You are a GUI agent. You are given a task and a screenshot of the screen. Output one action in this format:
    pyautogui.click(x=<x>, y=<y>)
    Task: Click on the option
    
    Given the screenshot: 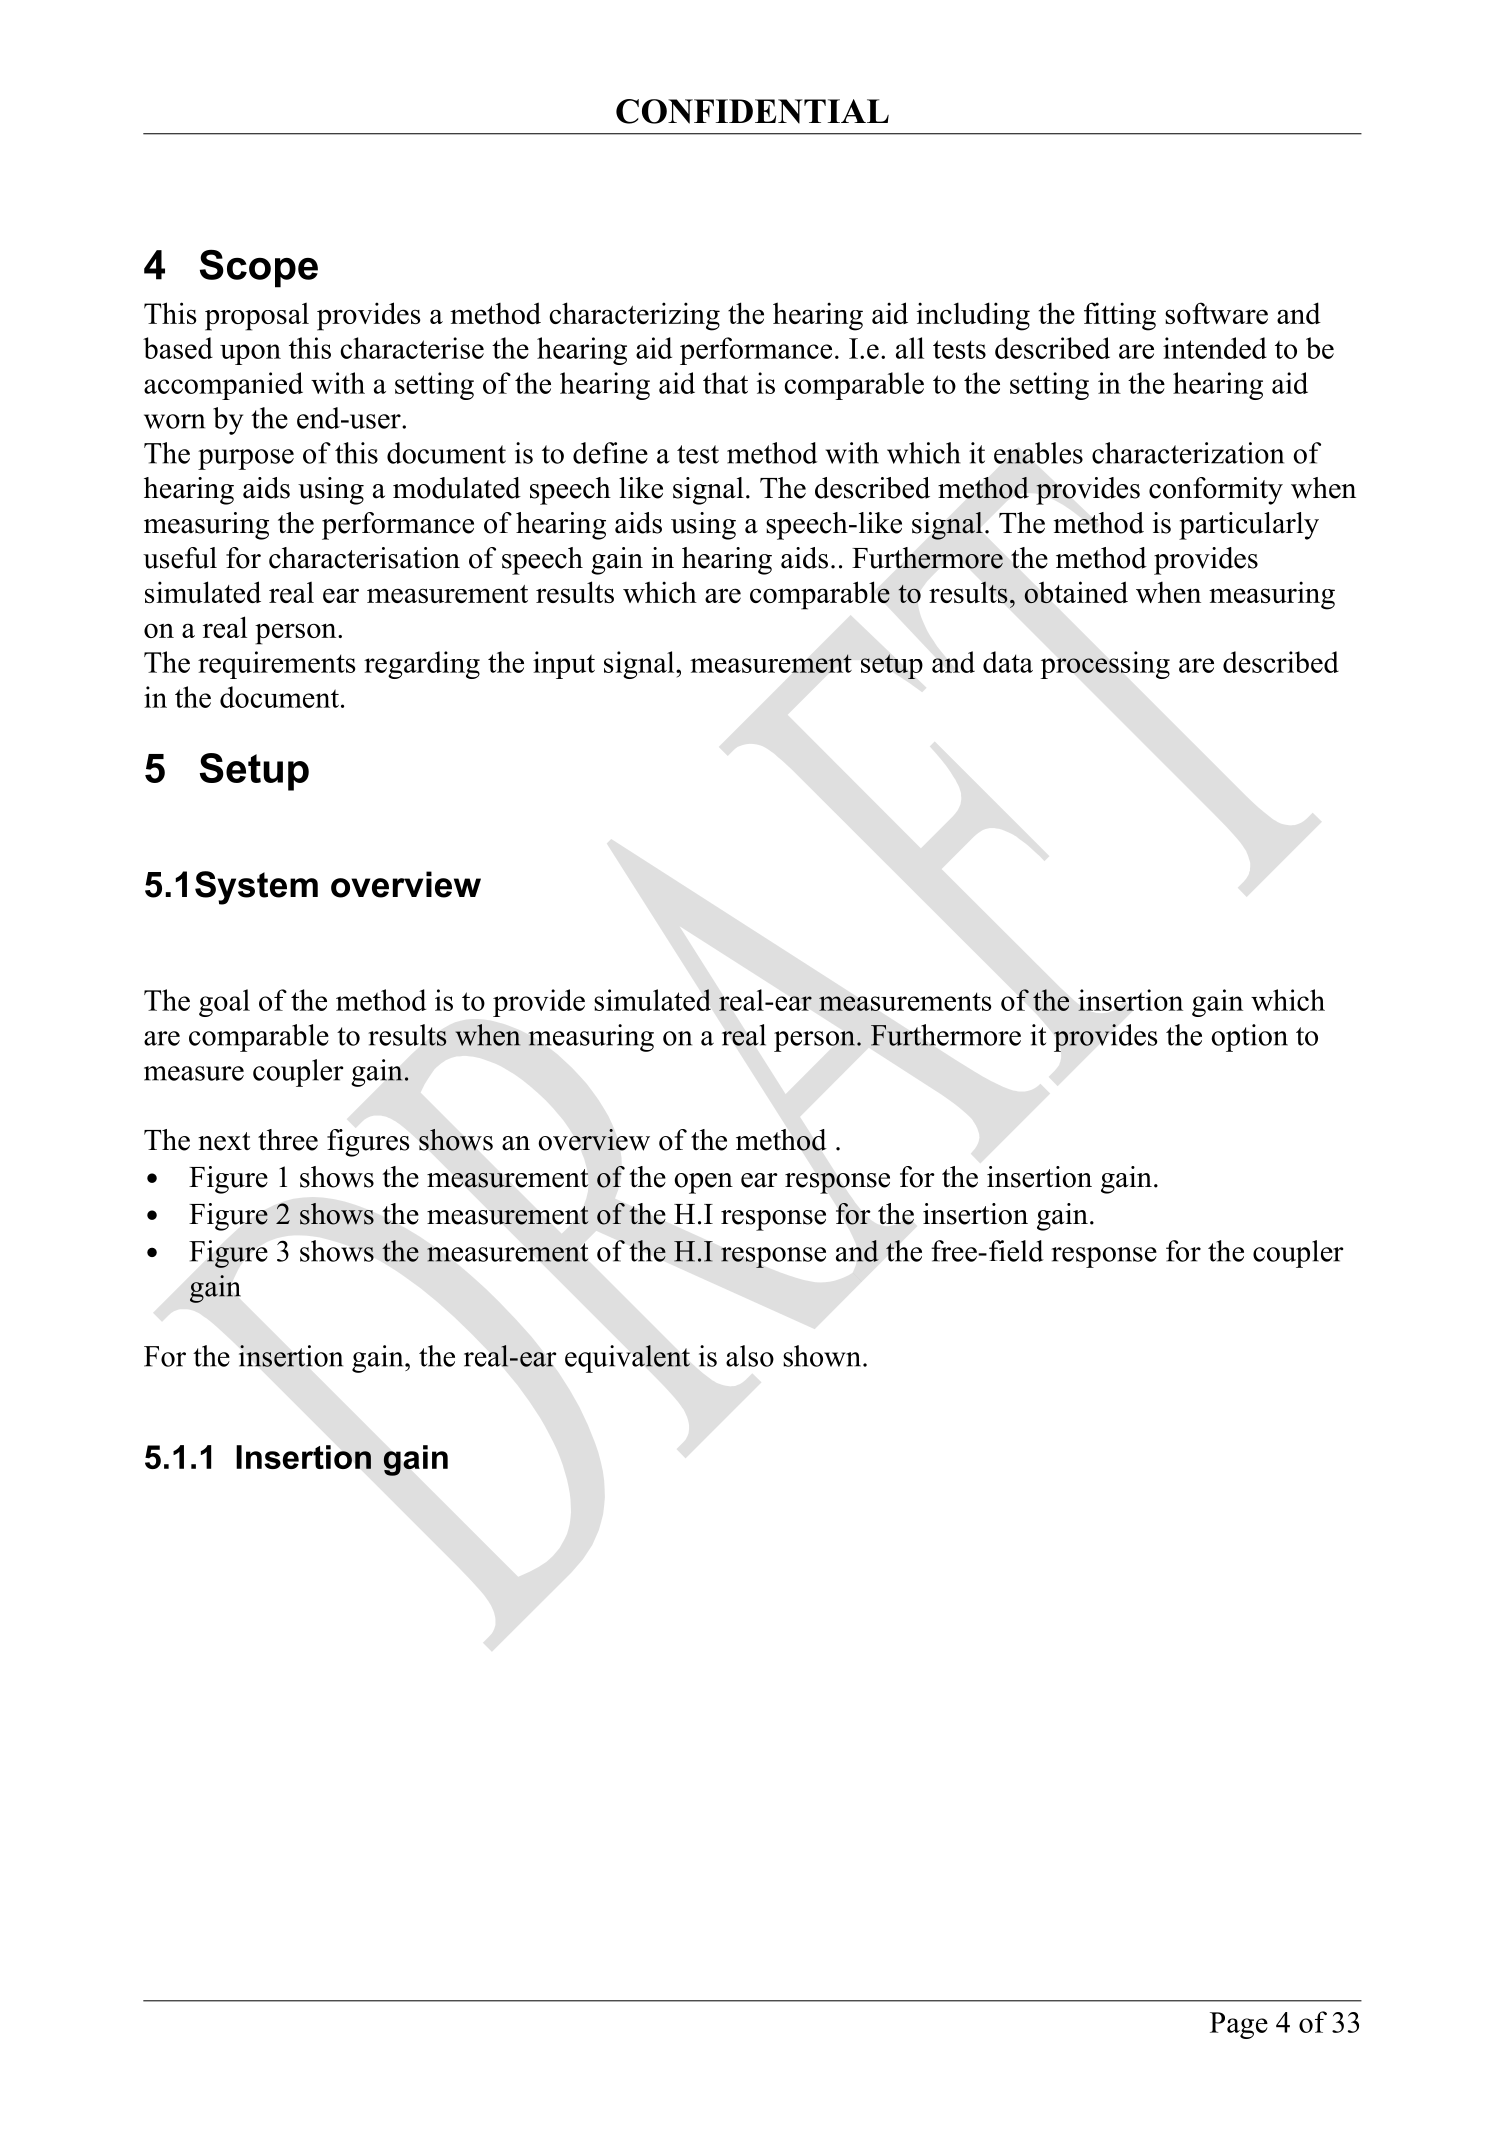 What is the action you would take?
    pyautogui.click(x=1249, y=1038)
